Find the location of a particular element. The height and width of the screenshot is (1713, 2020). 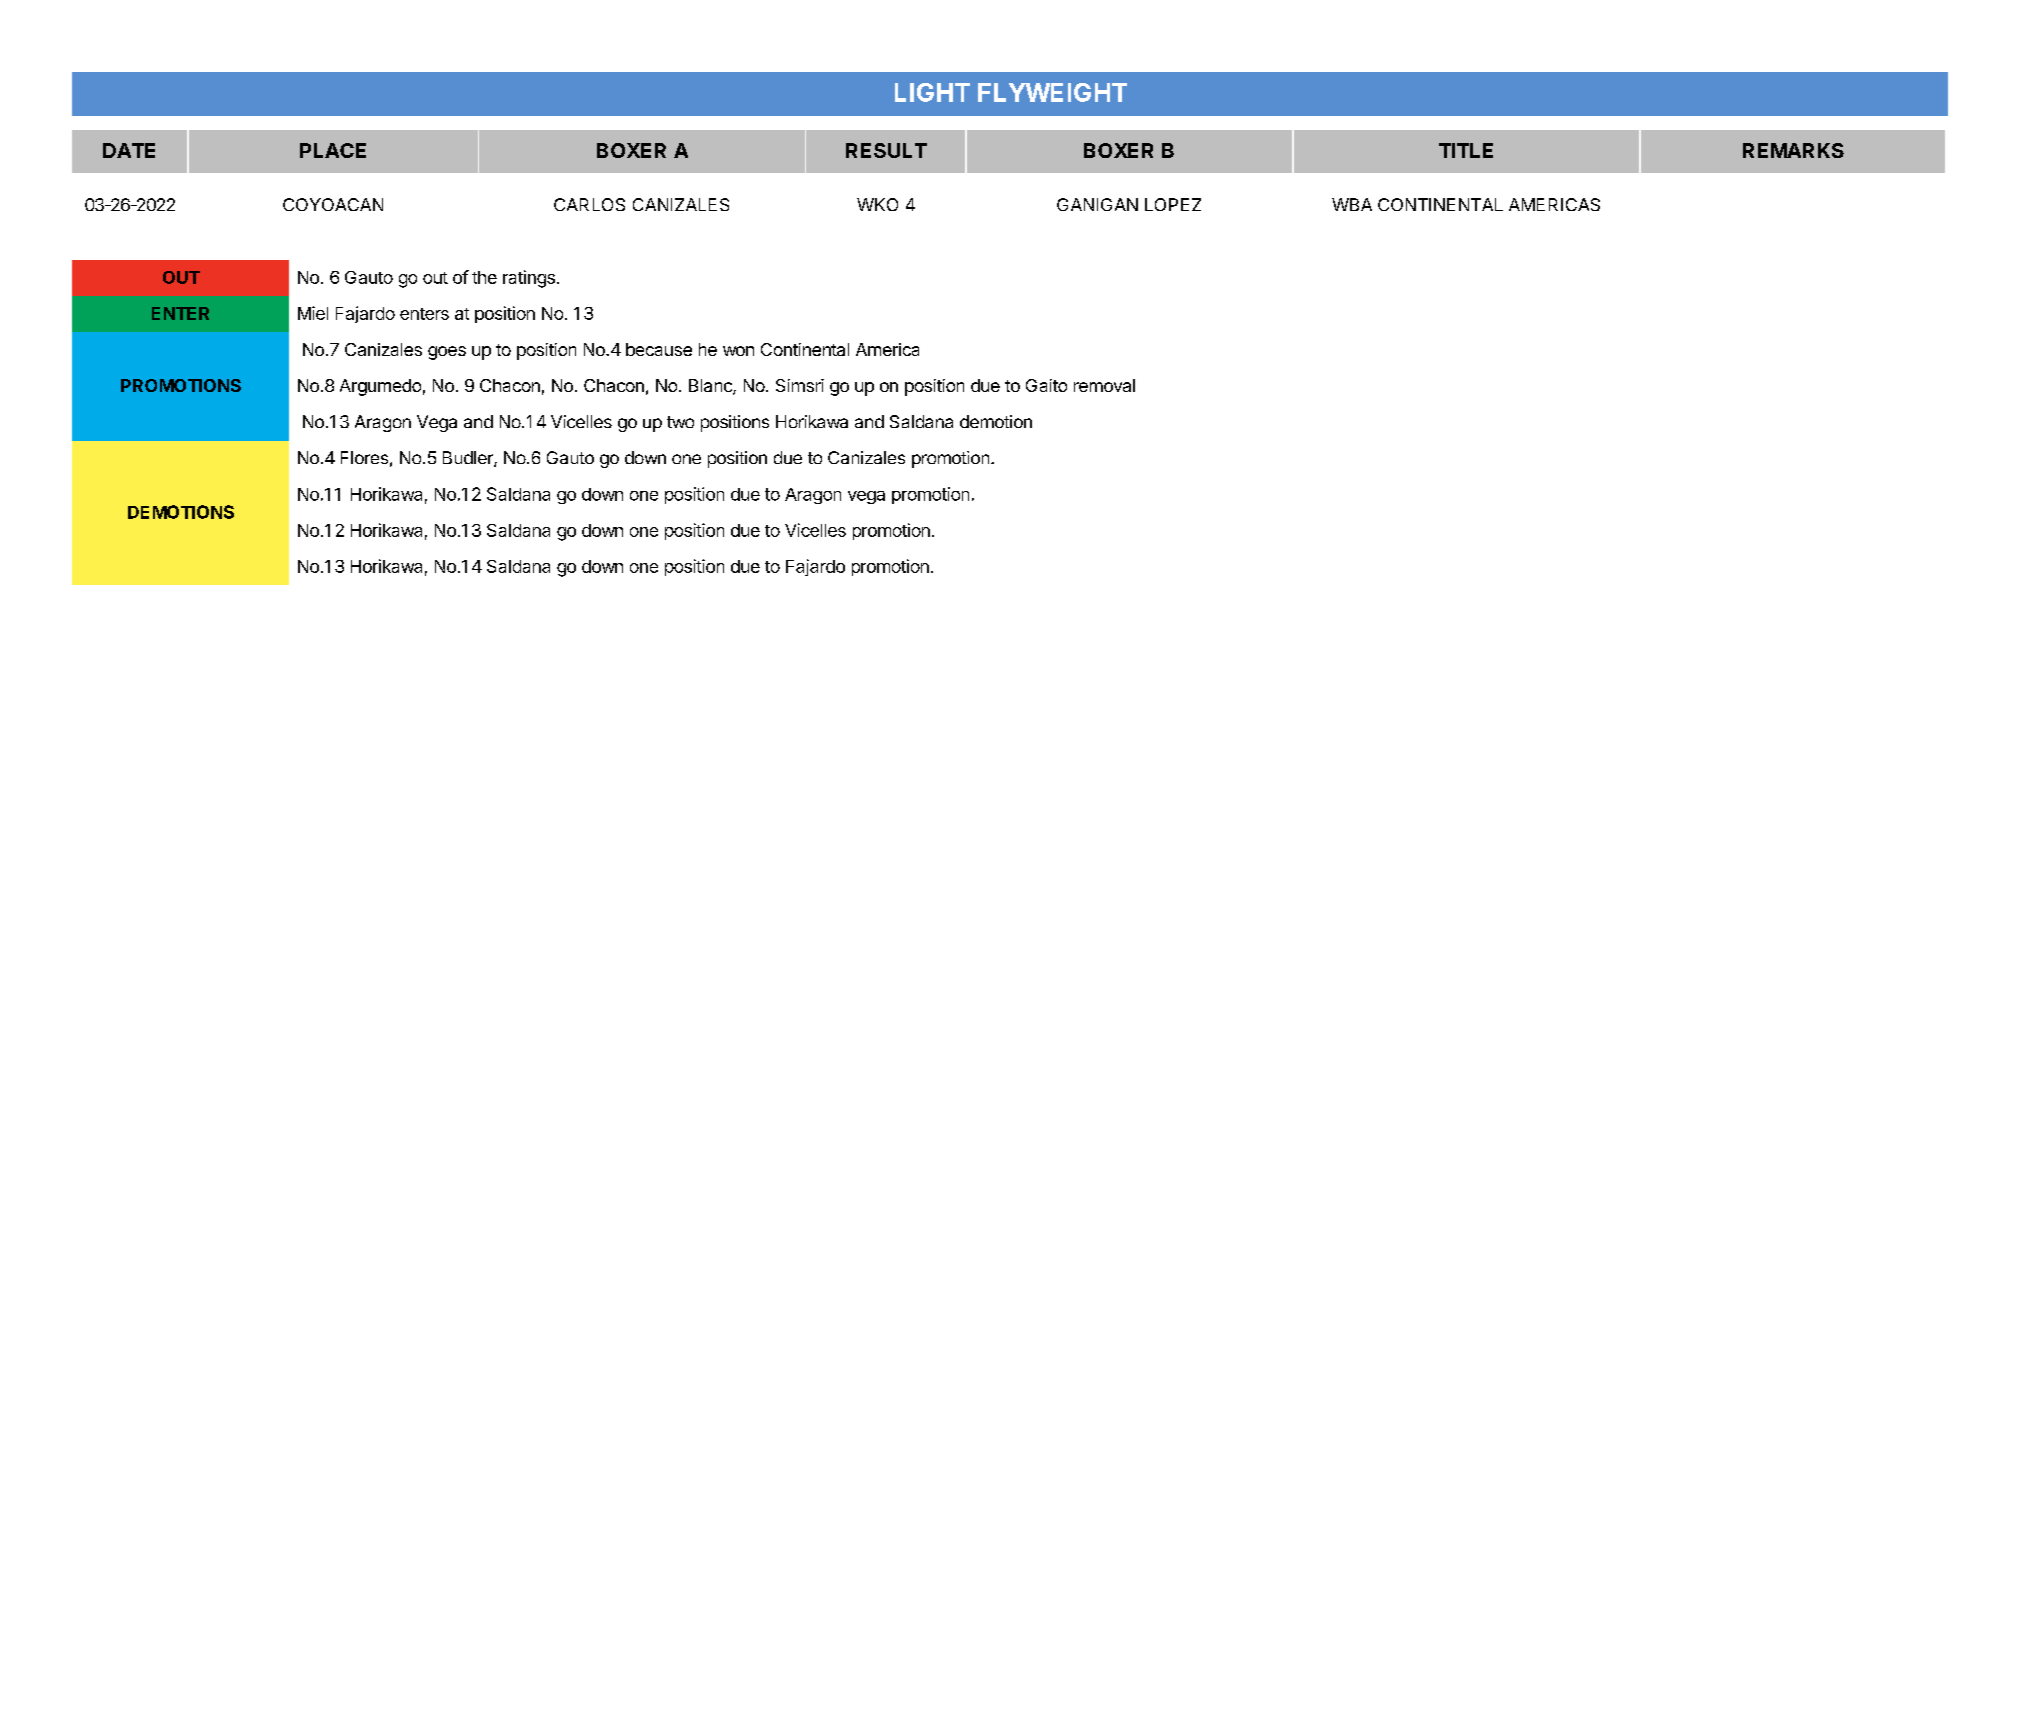

because is located at coordinates (659, 349).
